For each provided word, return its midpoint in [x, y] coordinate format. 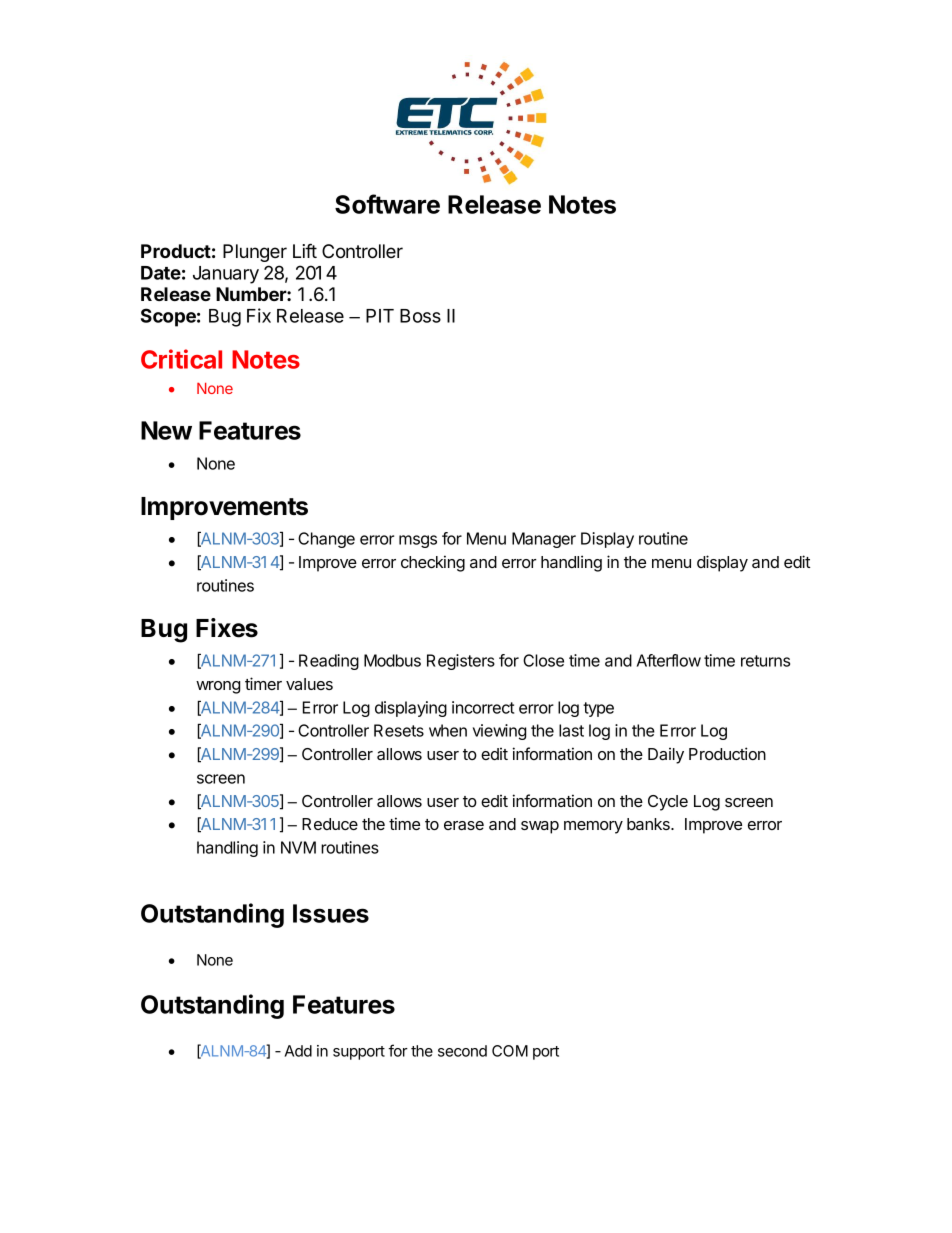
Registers [461, 662]
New [166, 430]
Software [387, 204]
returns [765, 661]
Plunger [255, 253]
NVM [298, 847]
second [462, 1051]
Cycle [668, 803]
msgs [418, 541]
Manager [544, 540]
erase [464, 825]
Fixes [227, 628]
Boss [420, 316]
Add [298, 1051]
